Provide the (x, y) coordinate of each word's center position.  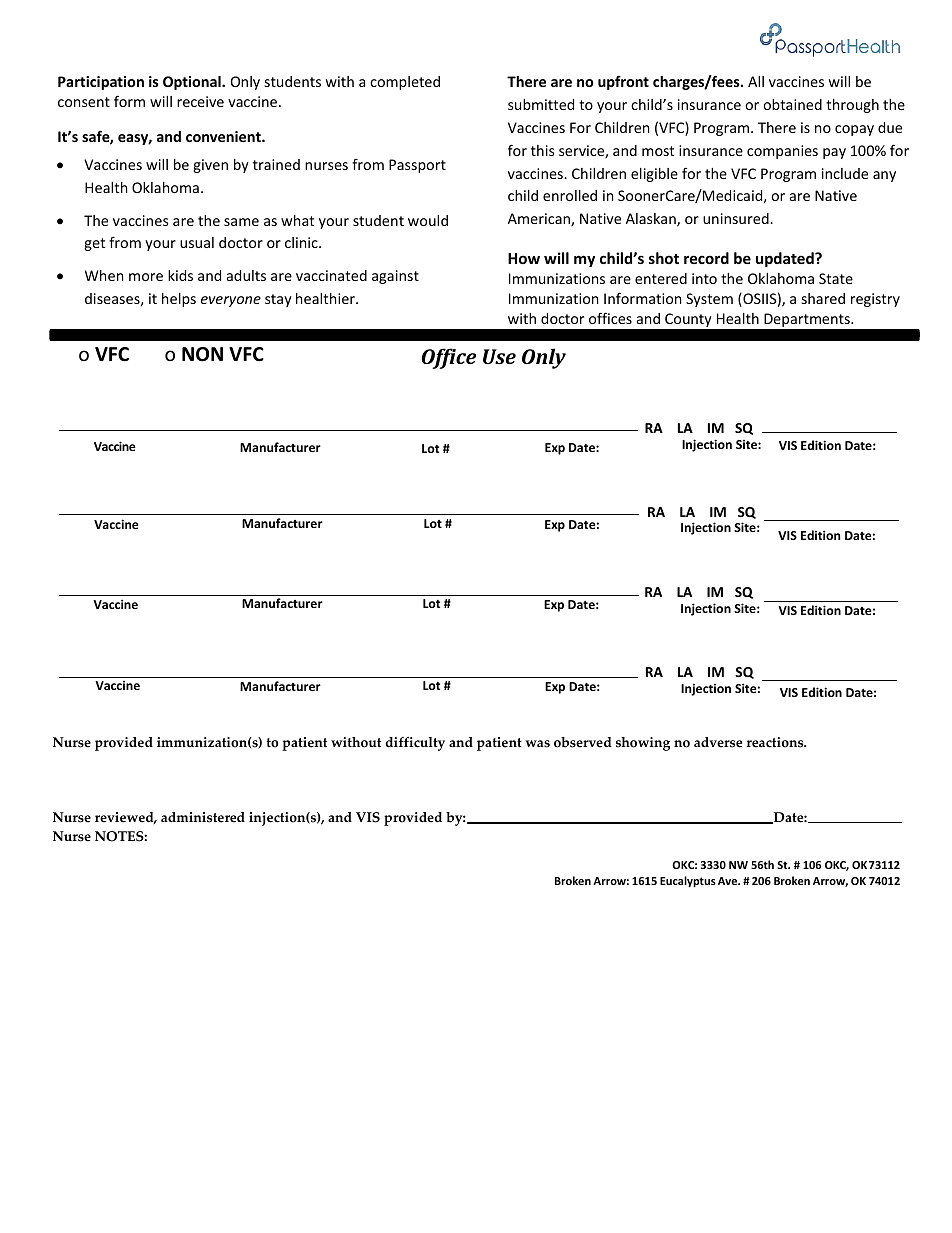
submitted (541, 104)
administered (203, 817)
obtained (792, 104)
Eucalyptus (688, 882)
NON (202, 354)
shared (823, 298)
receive (200, 101)
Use (499, 356)
